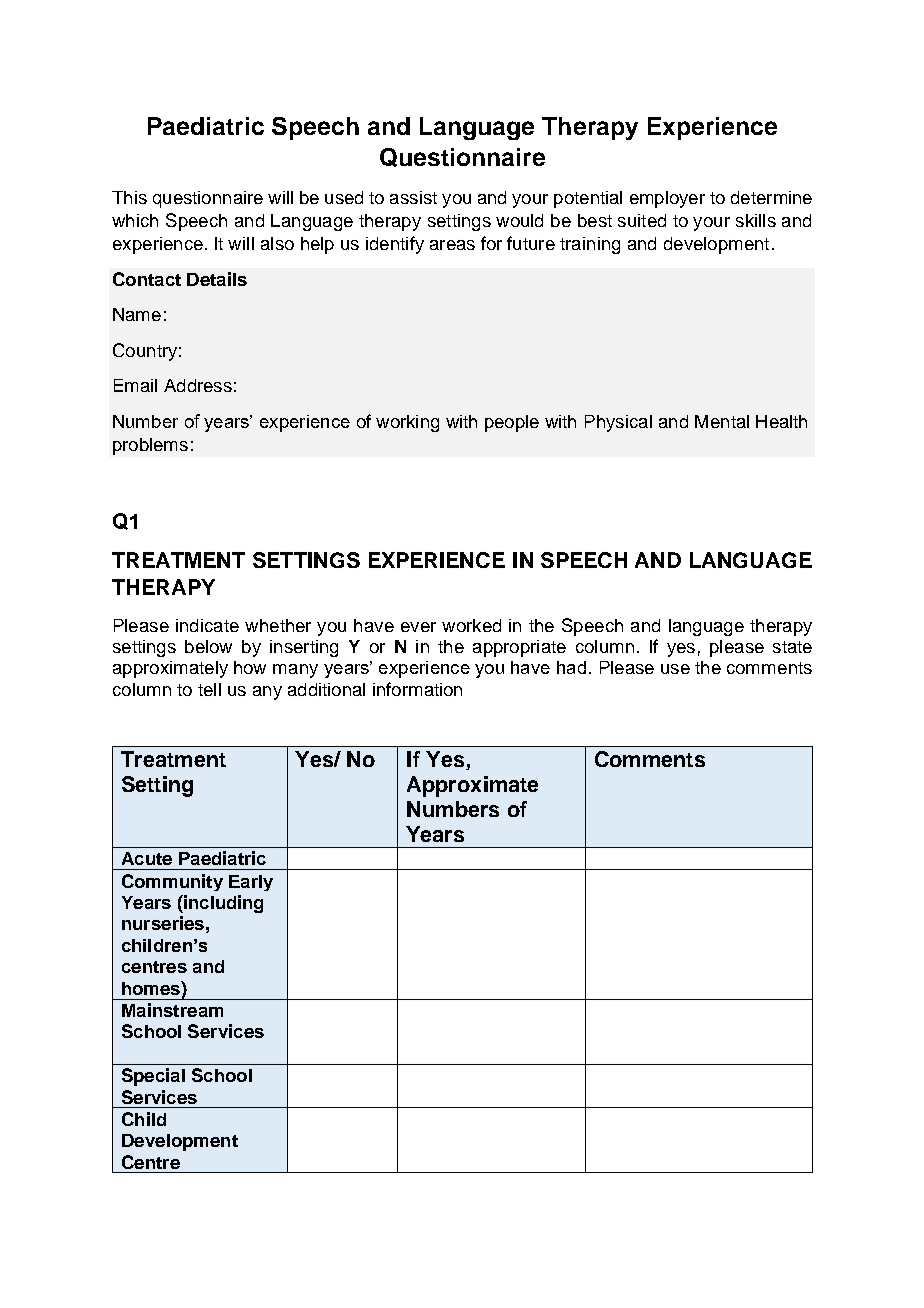 The height and width of the screenshot is (1308, 924). I want to click on Mainstream, so click(172, 1010).
